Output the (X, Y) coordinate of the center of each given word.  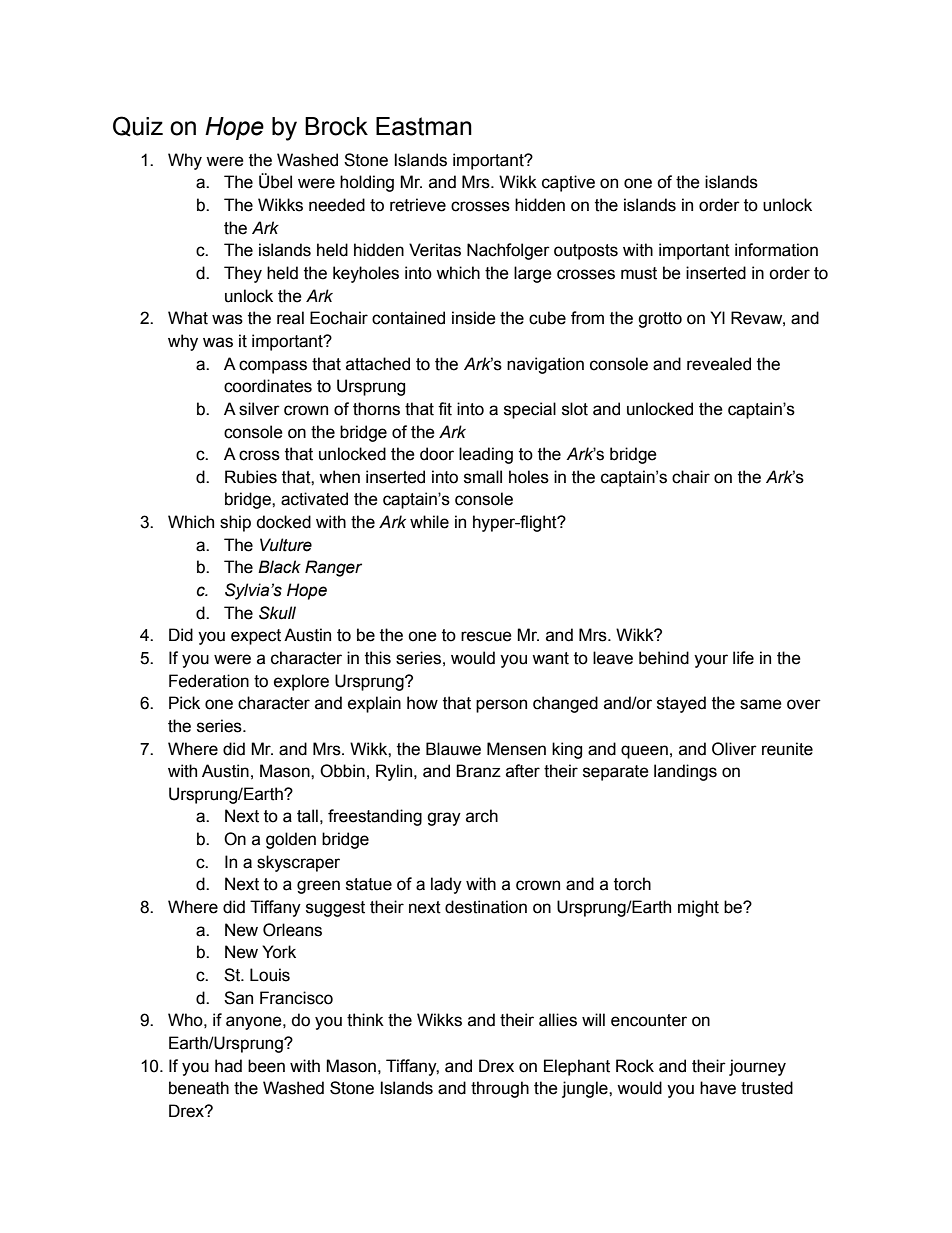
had (228, 1066)
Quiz (138, 126)
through (500, 1089)
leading (486, 455)
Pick (184, 703)
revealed (719, 364)
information (776, 250)
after (523, 771)
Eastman (424, 126)
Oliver (734, 749)
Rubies (251, 477)
